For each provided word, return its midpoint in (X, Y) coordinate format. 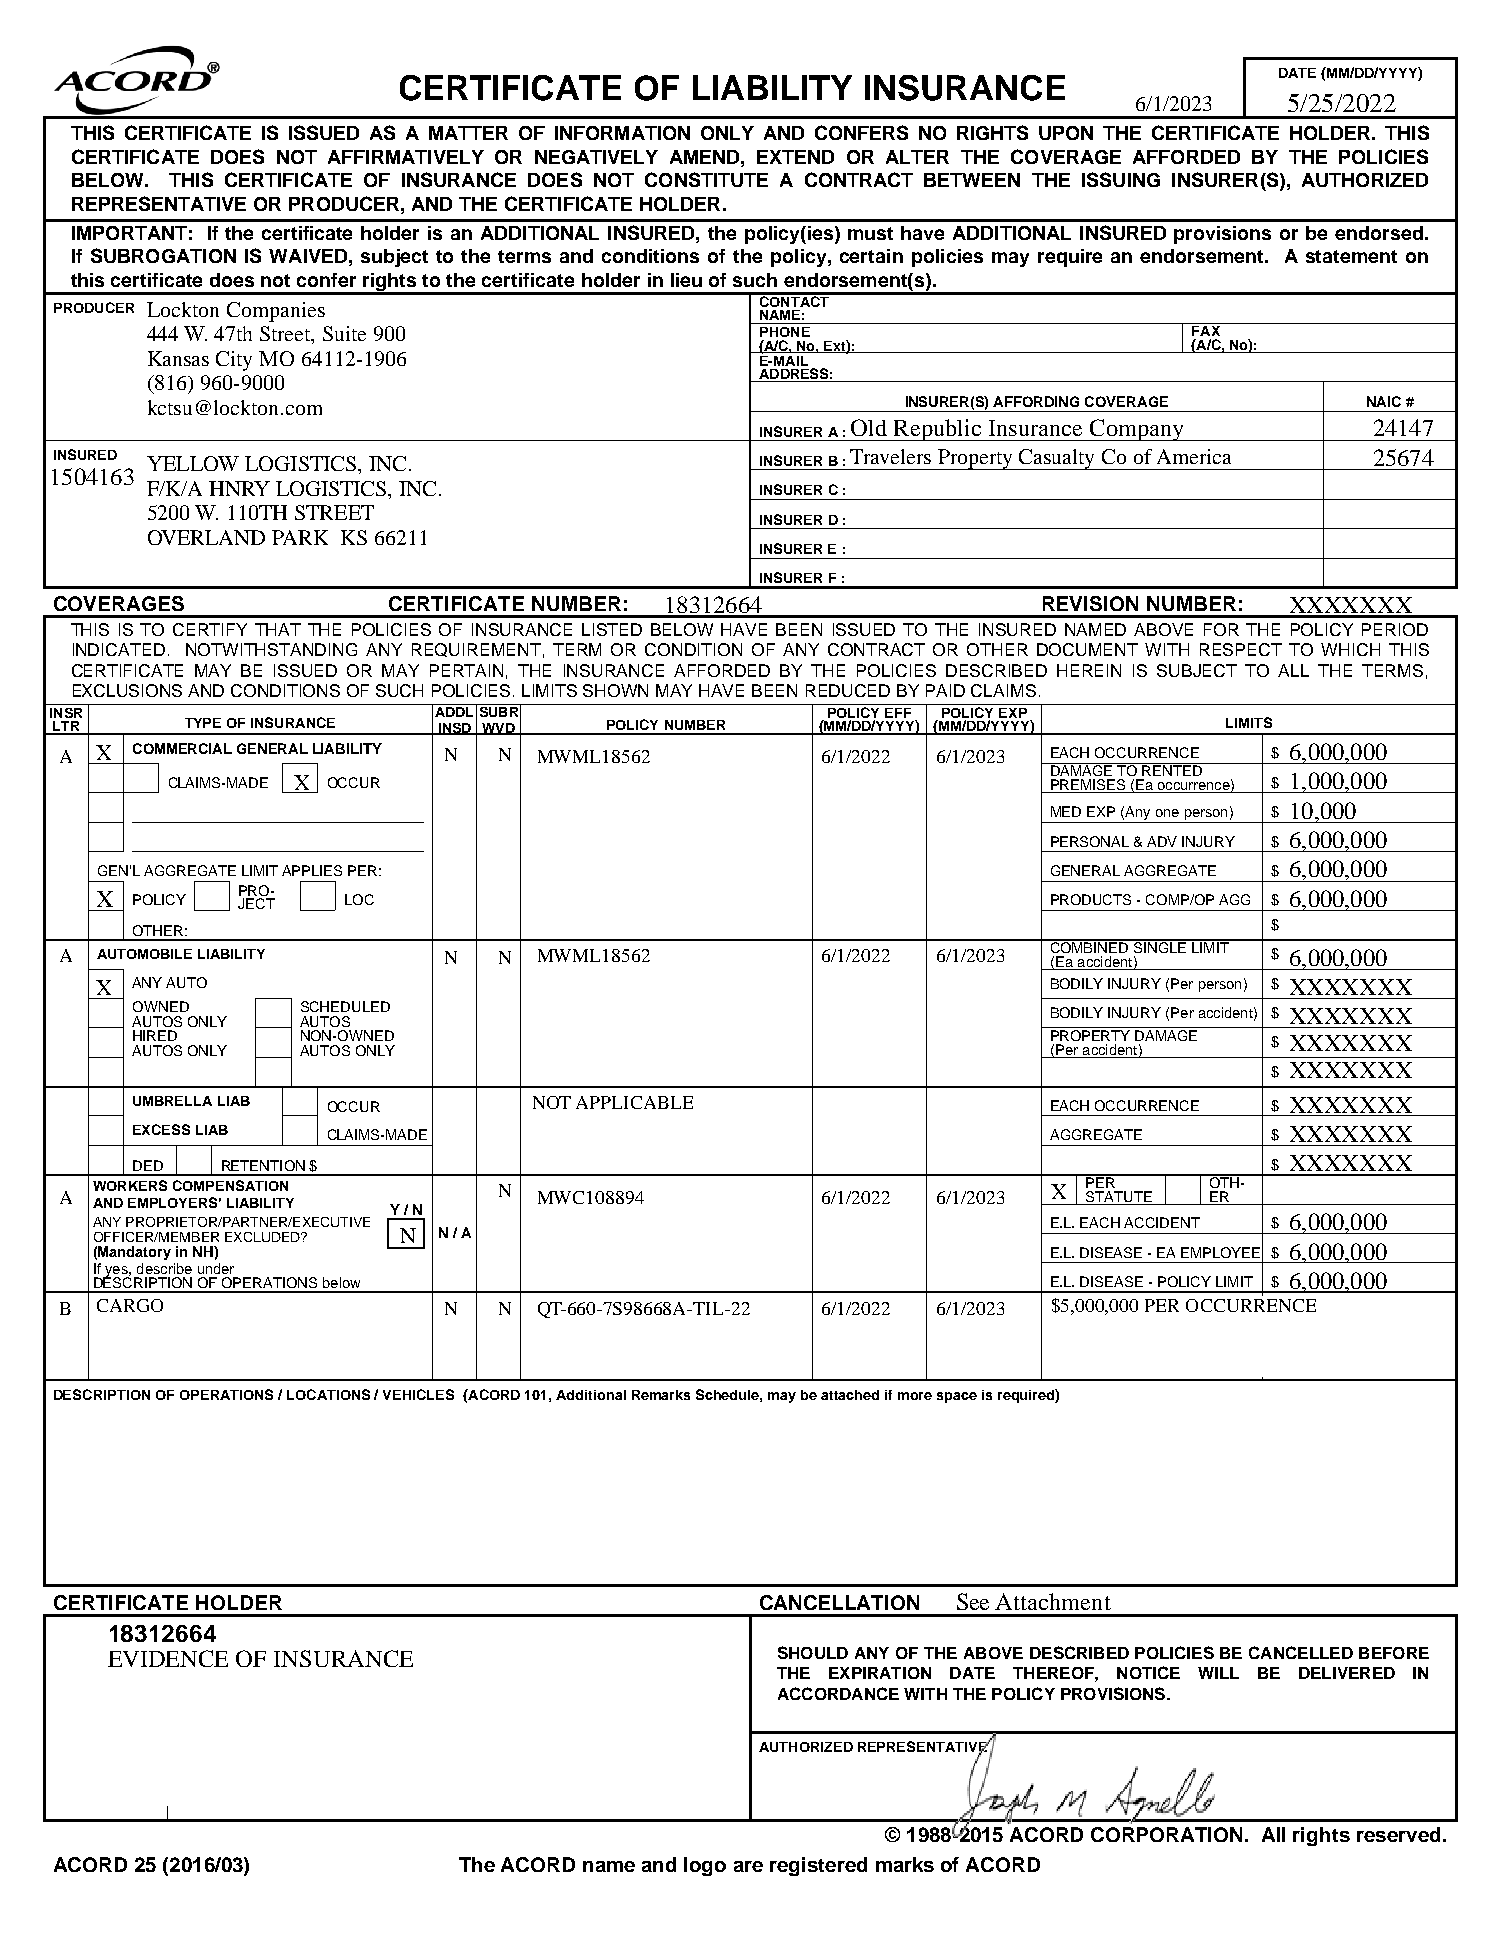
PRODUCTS (1091, 899)
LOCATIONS (328, 1394)
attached (850, 1395)
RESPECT (1241, 649)
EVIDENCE (168, 1658)
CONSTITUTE (706, 179)
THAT (278, 629)
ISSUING (1121, 179)
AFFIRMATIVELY (406, 157)
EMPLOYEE (1220, 1252)
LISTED (612, 629)
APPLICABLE (634, 1102)
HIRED (155, 1035)
